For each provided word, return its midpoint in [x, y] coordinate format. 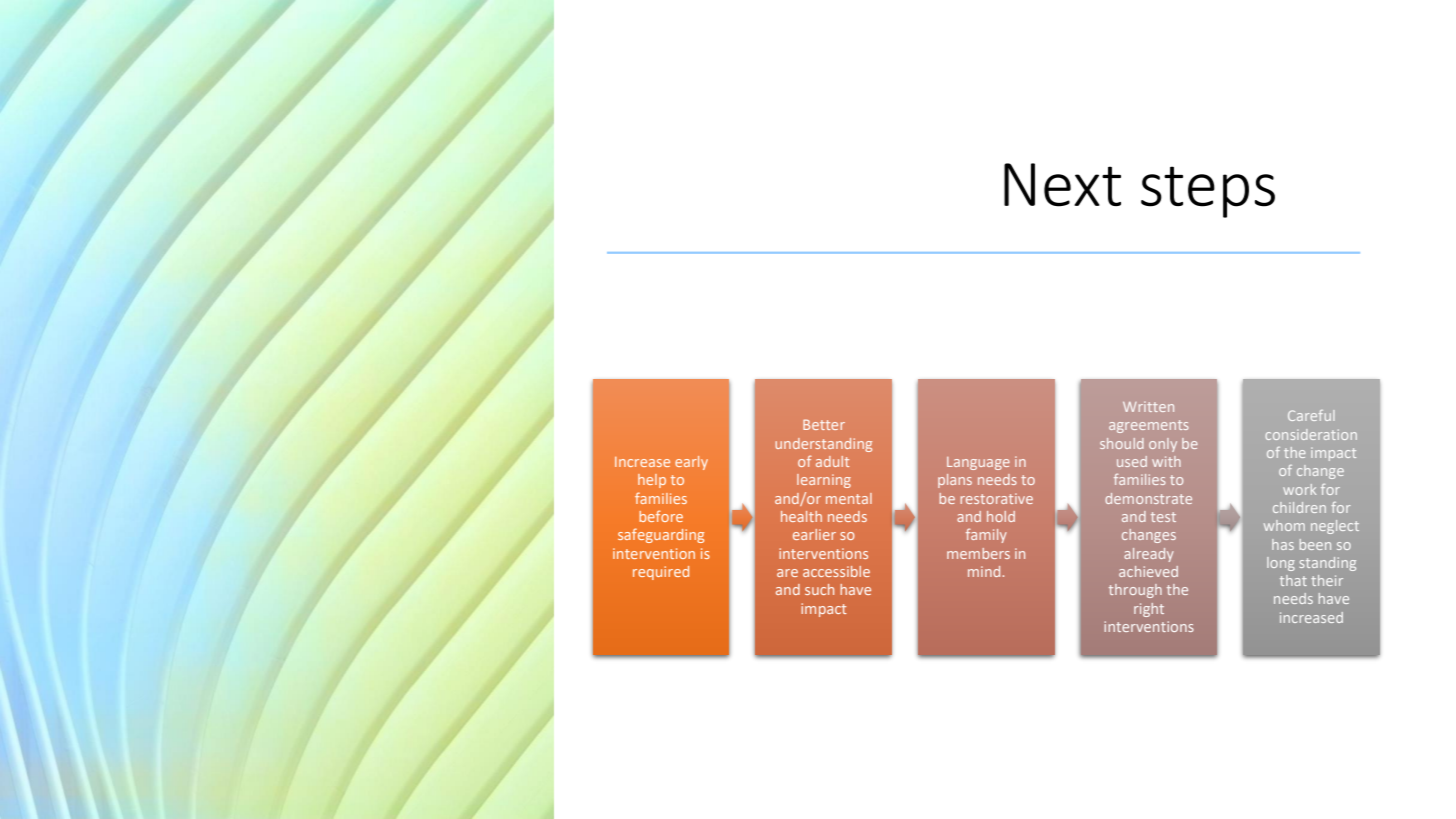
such [819, 589]
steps [1208, 192]
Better [824, 424]
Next [1062, 185]
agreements [1149, 426]
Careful [1311, 415]
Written [1148, 406]
